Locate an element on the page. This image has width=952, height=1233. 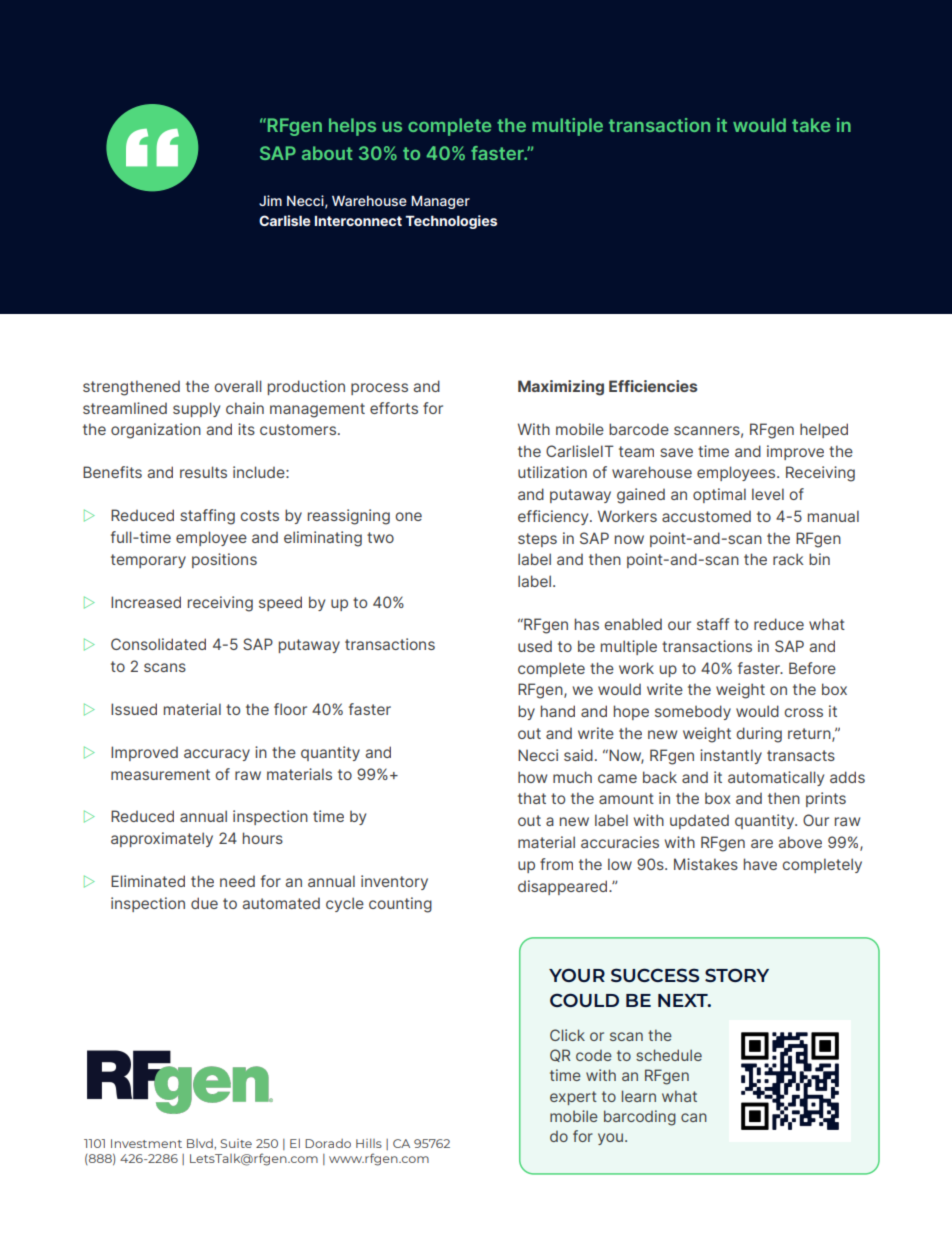
Manager is located at coordinates (440, 202).
